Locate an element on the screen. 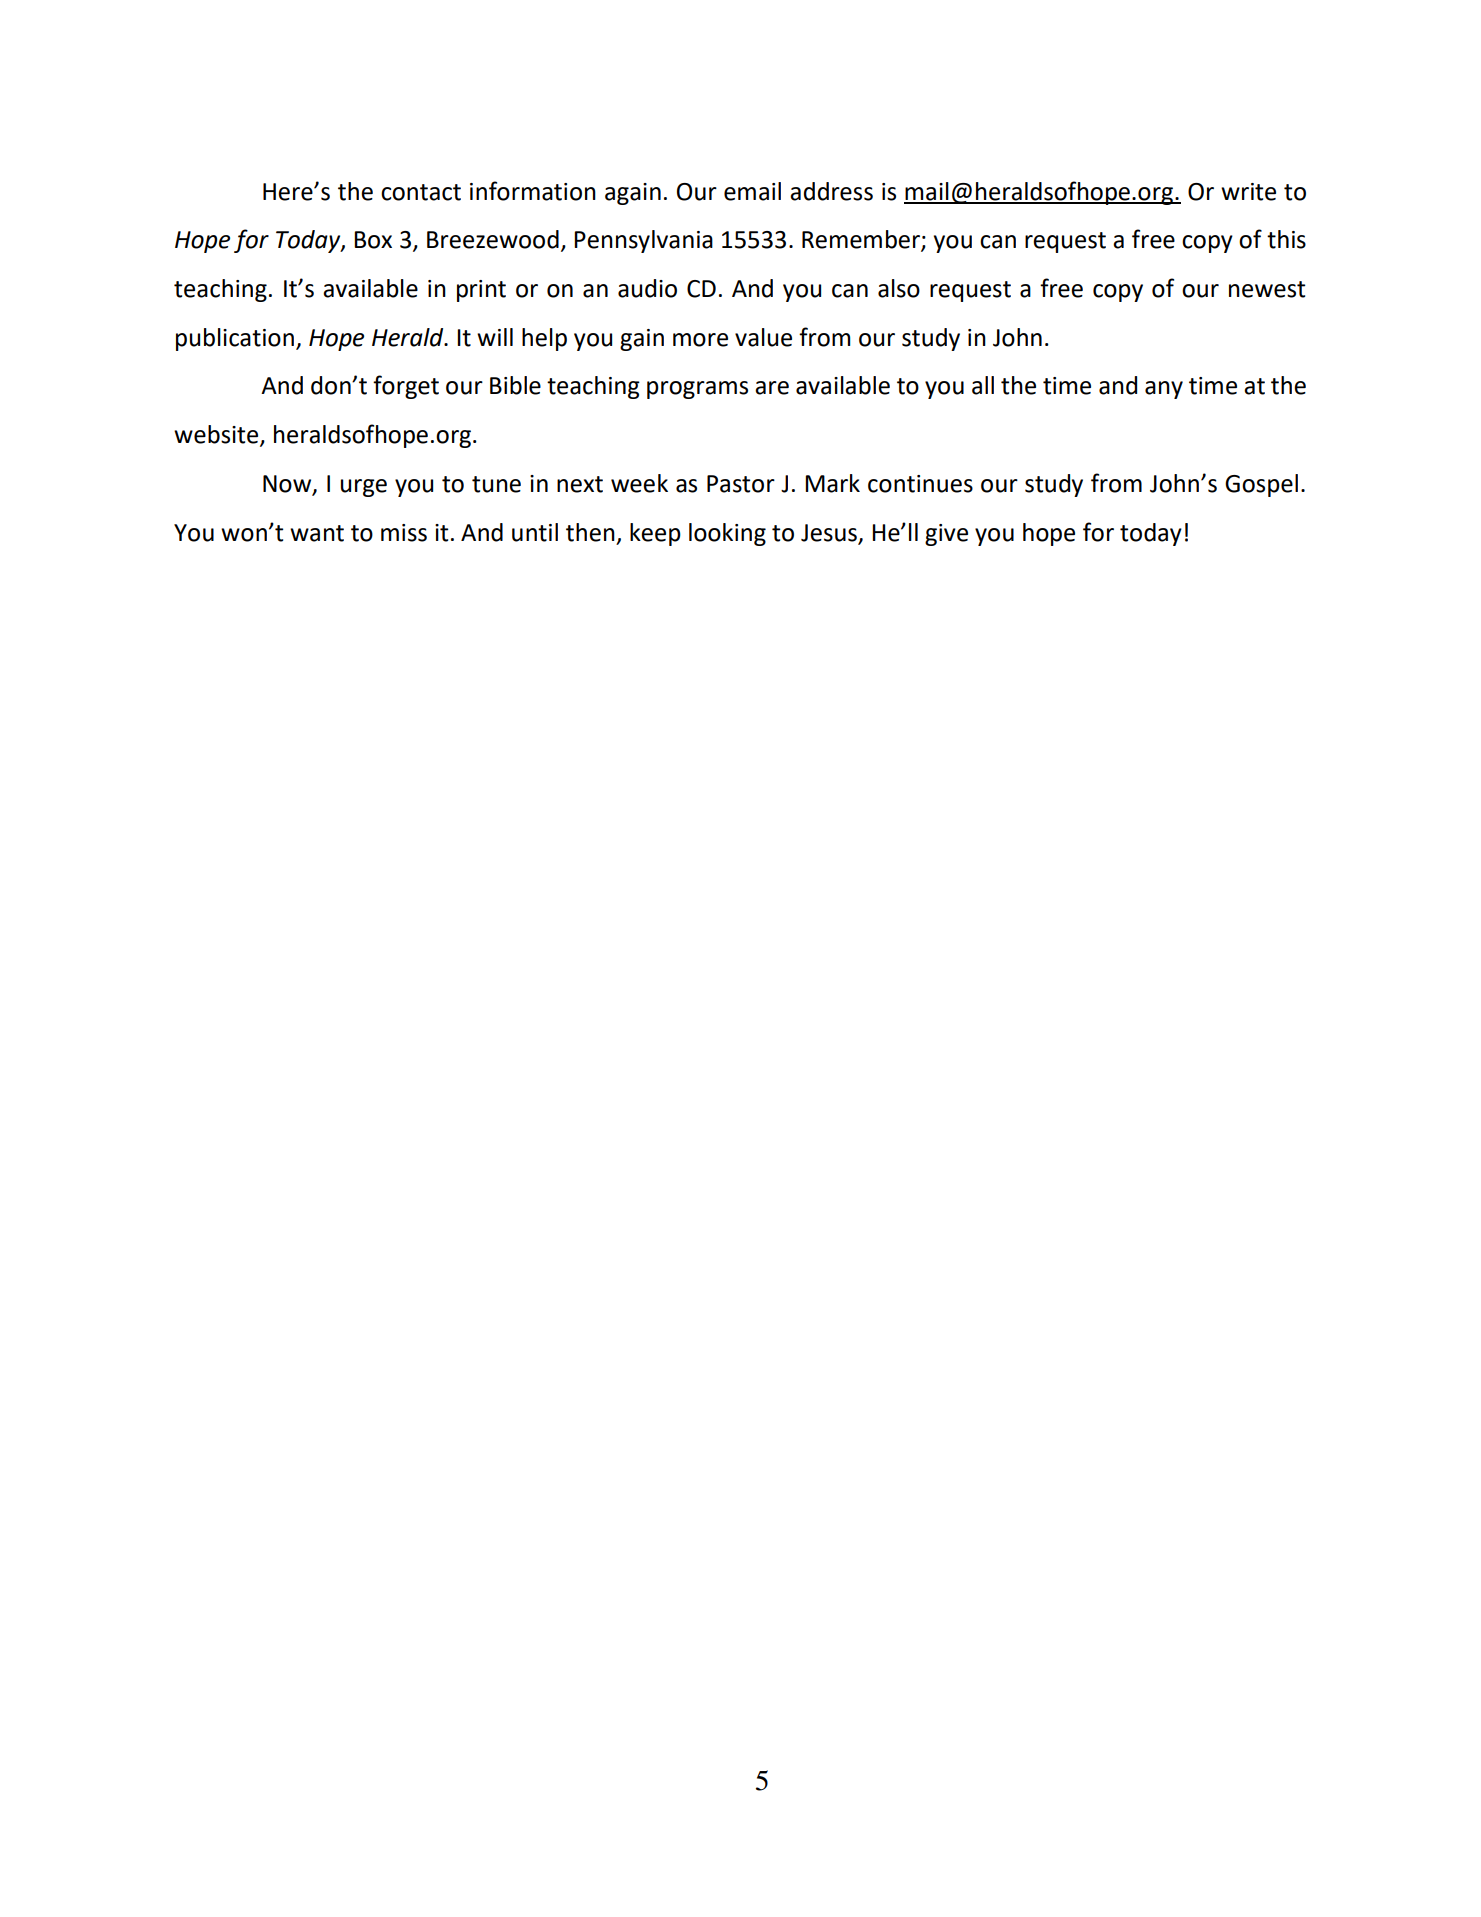 This screenshot has width=1481, height=1917. Gospel is located at coordinates (1261, 485).
